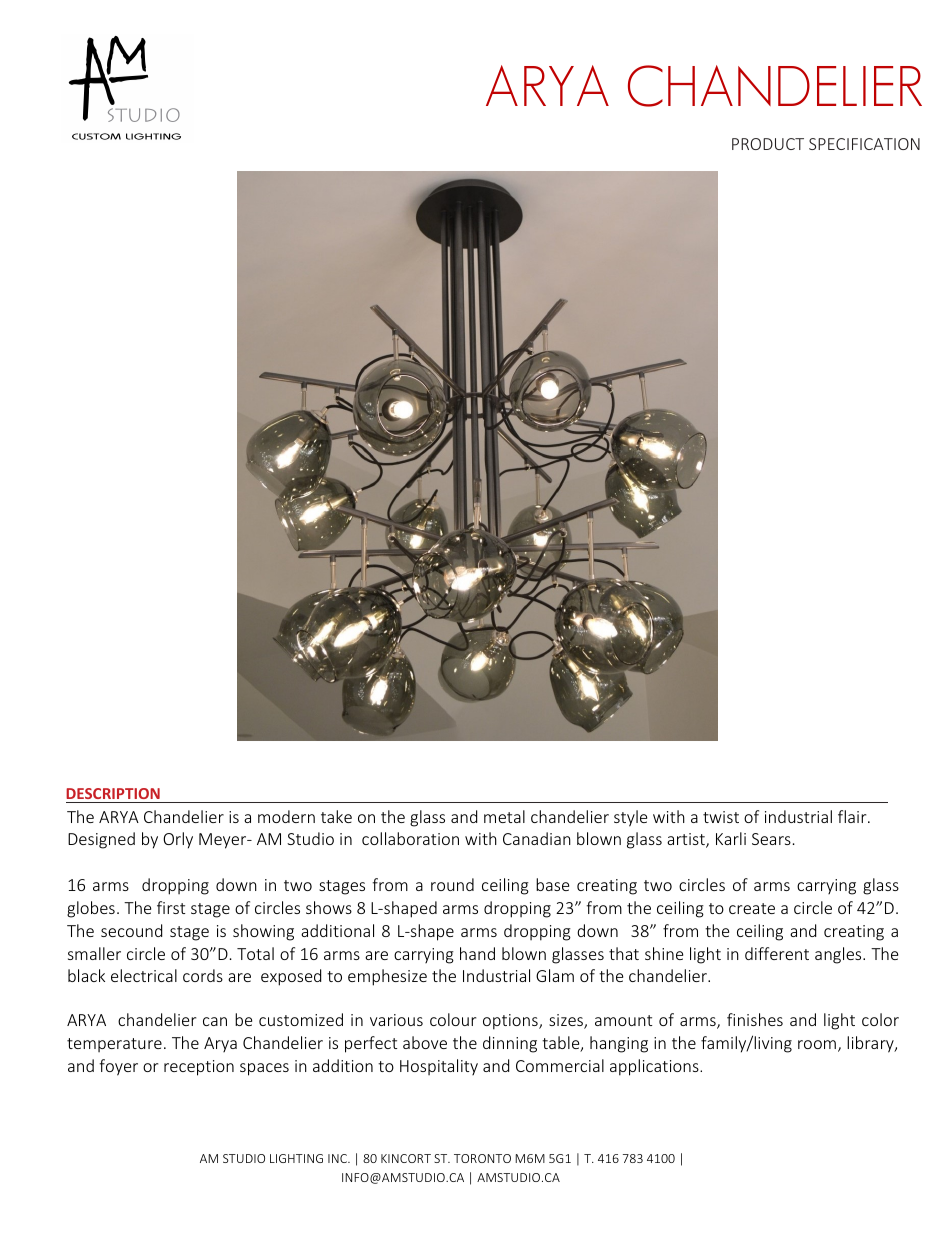 This screenshot has height=1233, width=952. What do you see at coordinates (771, 839) in the screenshot?
I see `Sears` at bounding box center [771, 839].
